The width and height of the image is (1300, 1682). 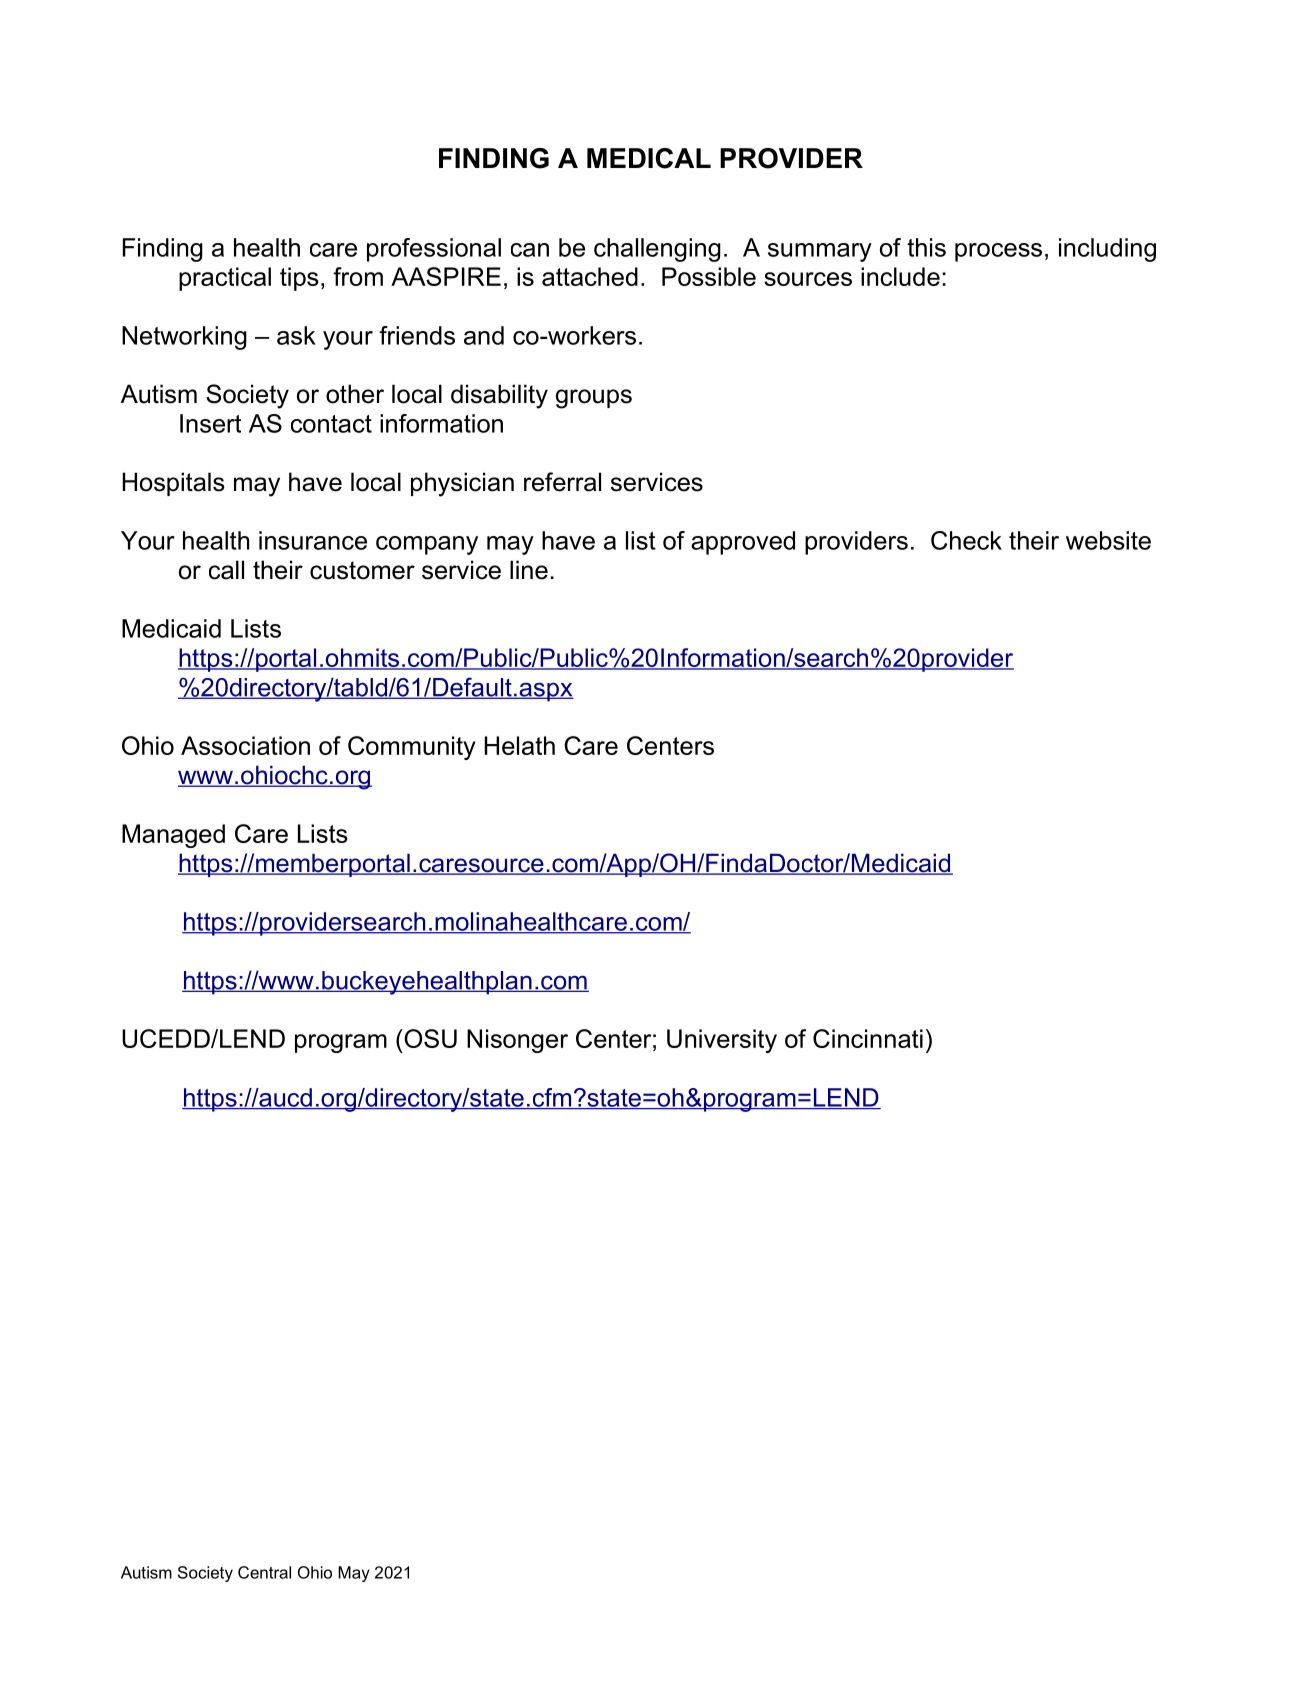 What do you see at coordinates (299, 279) in the image?
I see `tips` at bounding box center [299, 279].
